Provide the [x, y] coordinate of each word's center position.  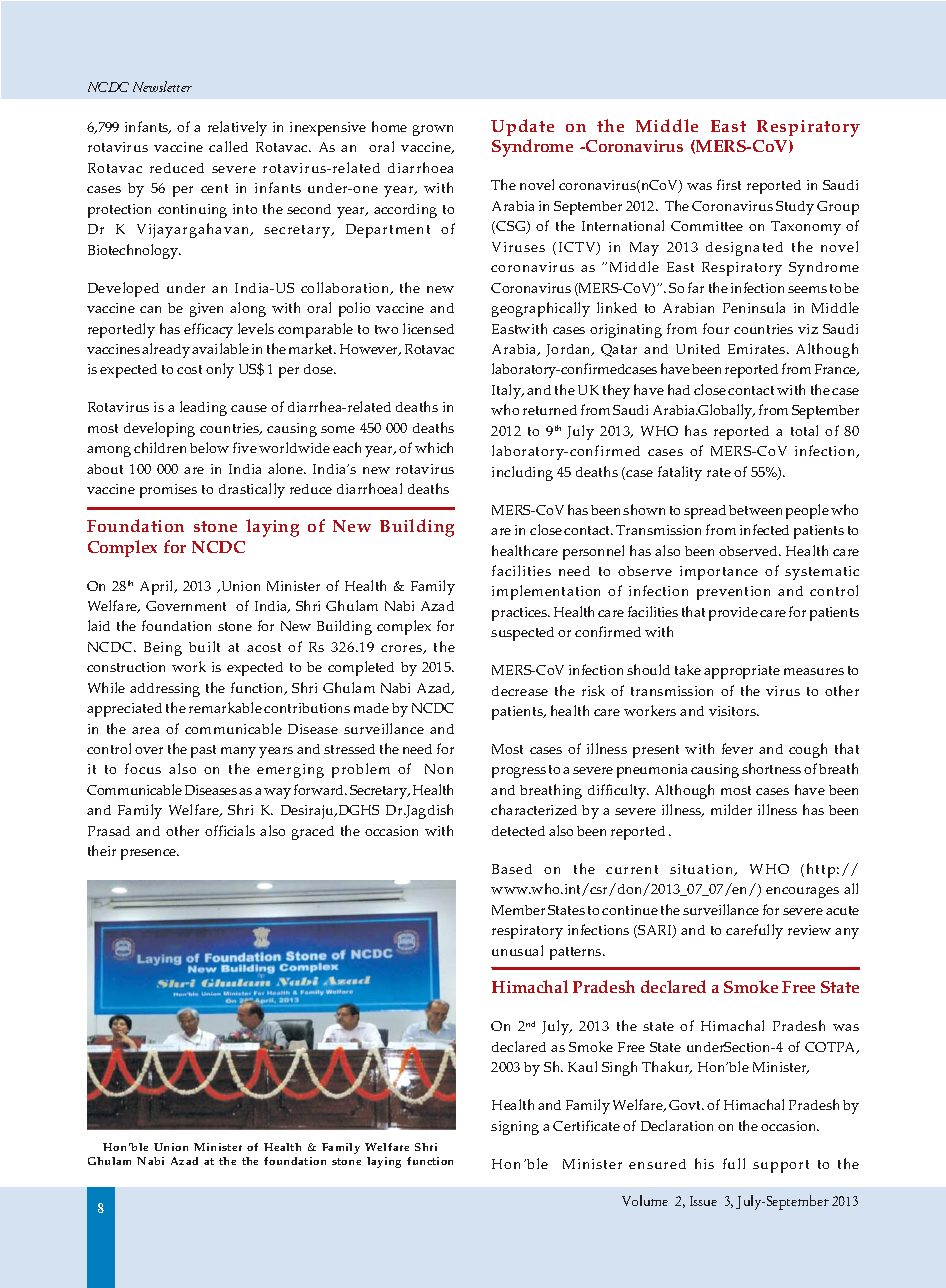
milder [731, 809]
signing [515, 1128]
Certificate [586, 1125]
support [781, 1166]
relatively [237, 128]
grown [433, 130]
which [434, 447]
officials [230, 830]
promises [168, 491]
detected [518, 831]
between [755, 510]
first [729, 184]
